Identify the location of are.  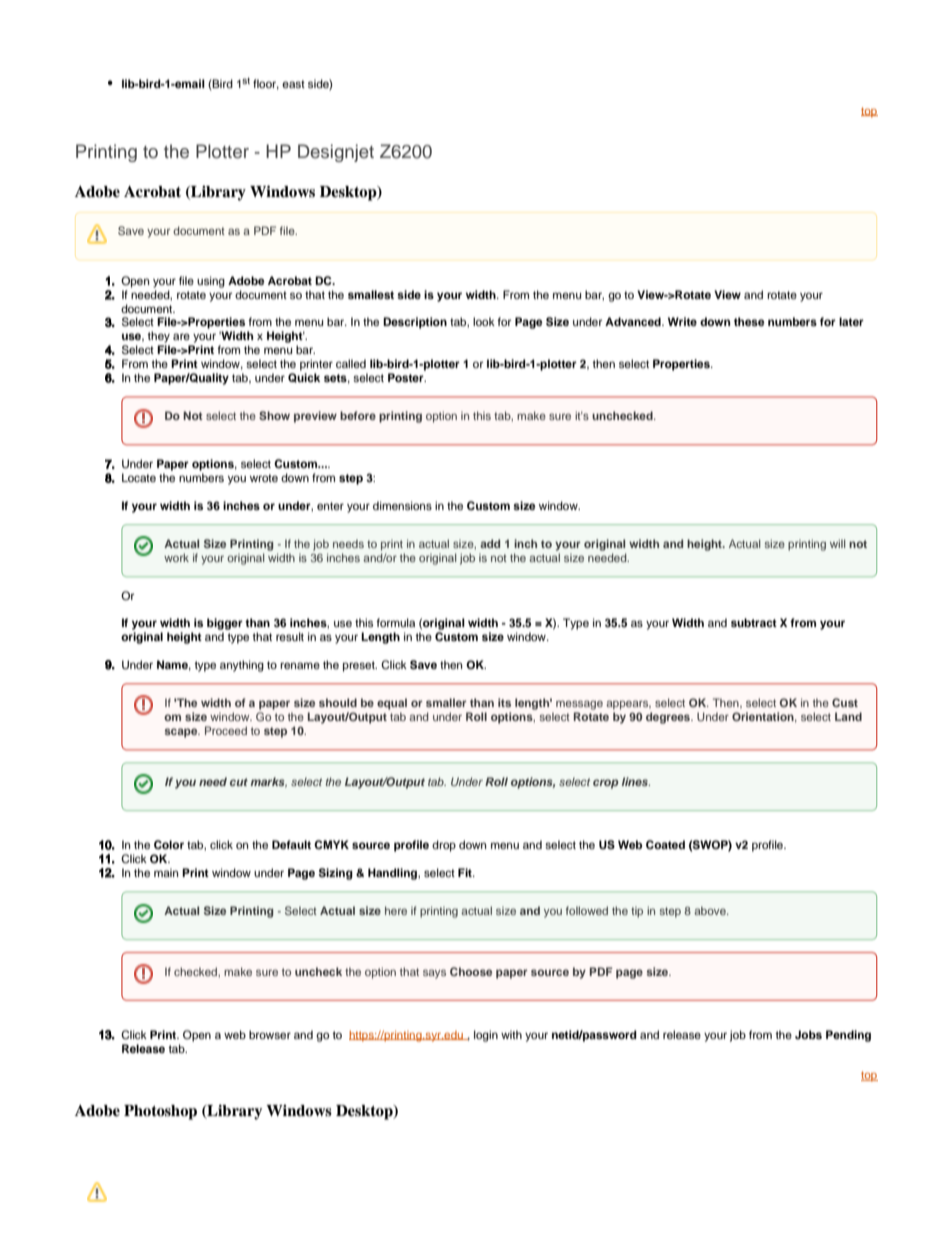
(181, 336).
